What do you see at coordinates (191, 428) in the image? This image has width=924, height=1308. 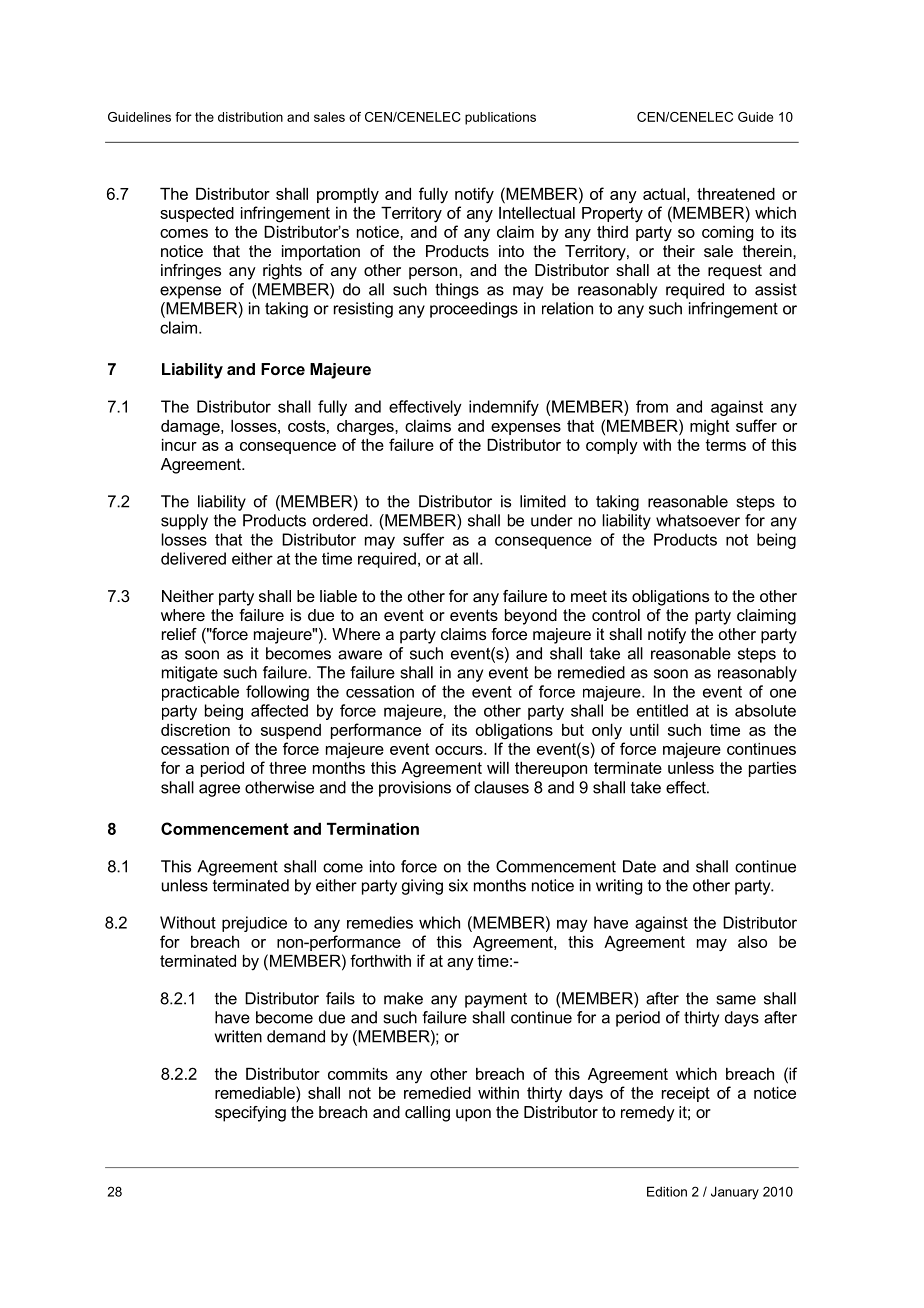 I see `damage` at bounding box center [191, 428].
